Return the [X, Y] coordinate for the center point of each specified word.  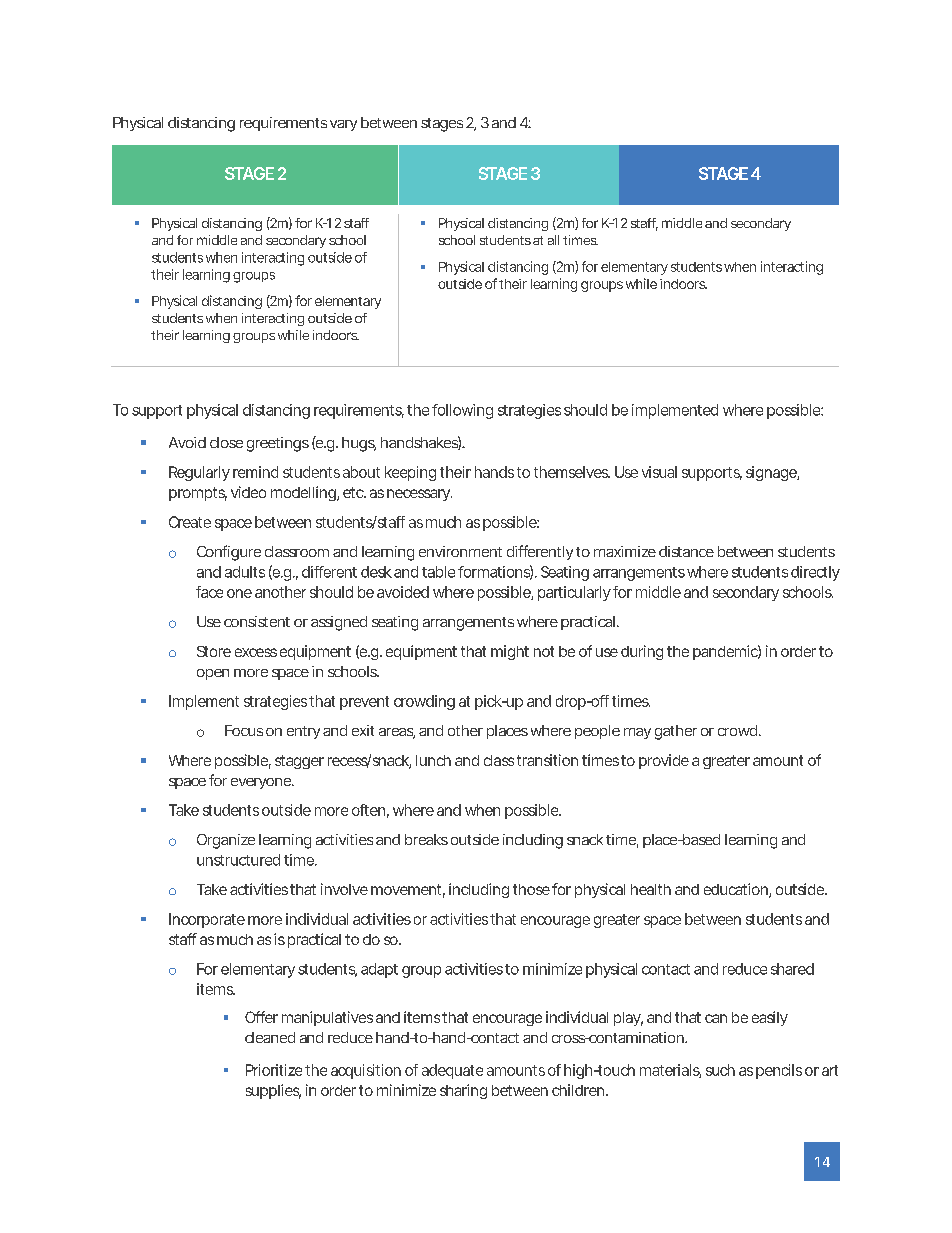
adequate [452, 1071]
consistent [257, 621]
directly [815, 573]
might [510, 652]
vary [343, 125]
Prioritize [274, 1070]
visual [659, 472]
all [553, 240]
